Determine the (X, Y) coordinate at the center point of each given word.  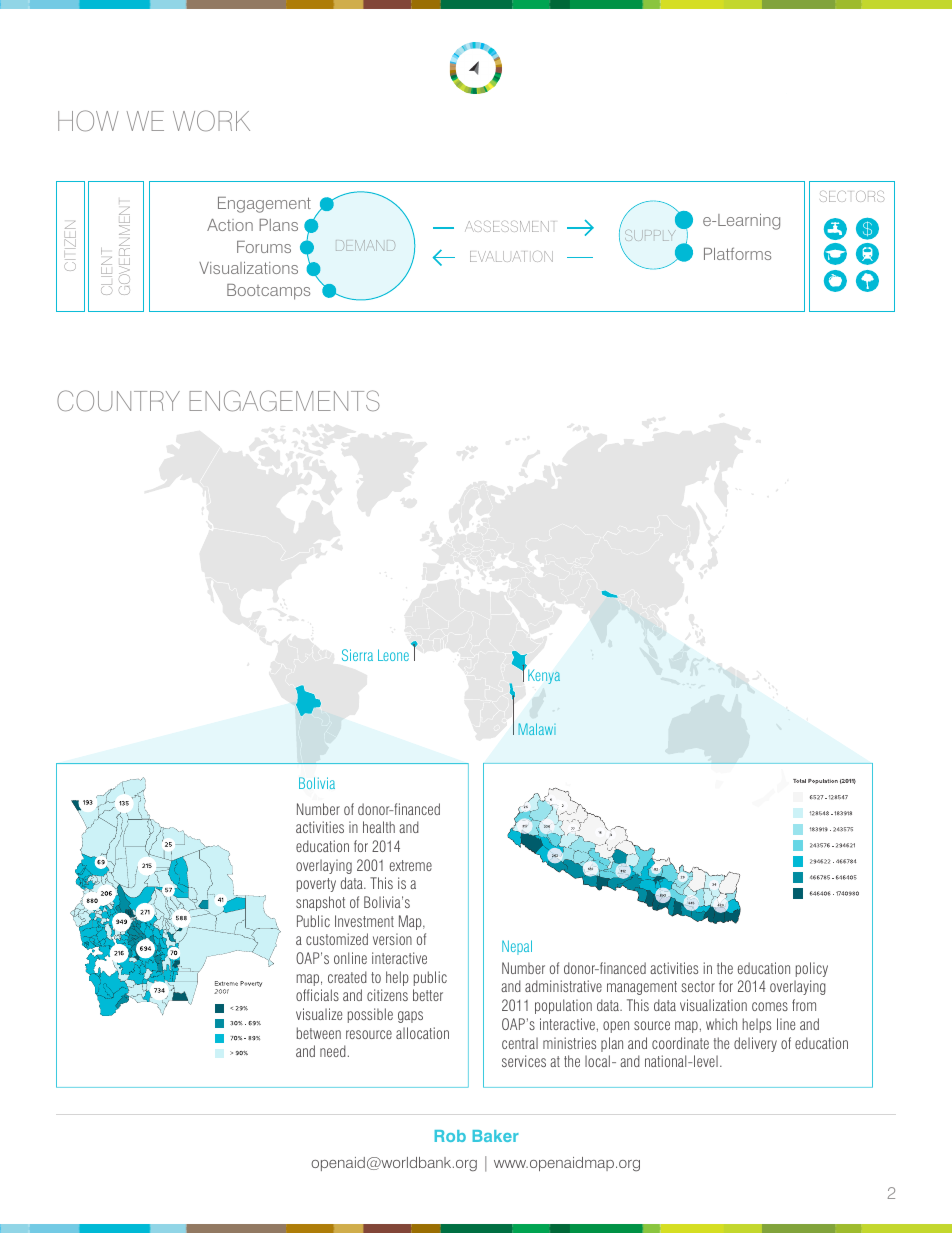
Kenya (544, 677)
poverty (316, 885)
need (333, 1051)
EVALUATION (511, 256)
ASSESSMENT (510, 226)
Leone (393, 655)
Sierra (357, 655)
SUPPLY (650, 235)
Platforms (737, 253)
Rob (450, 1136)
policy (812, 969)
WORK (211, 120)
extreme (411, 865)
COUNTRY (118, 400)
